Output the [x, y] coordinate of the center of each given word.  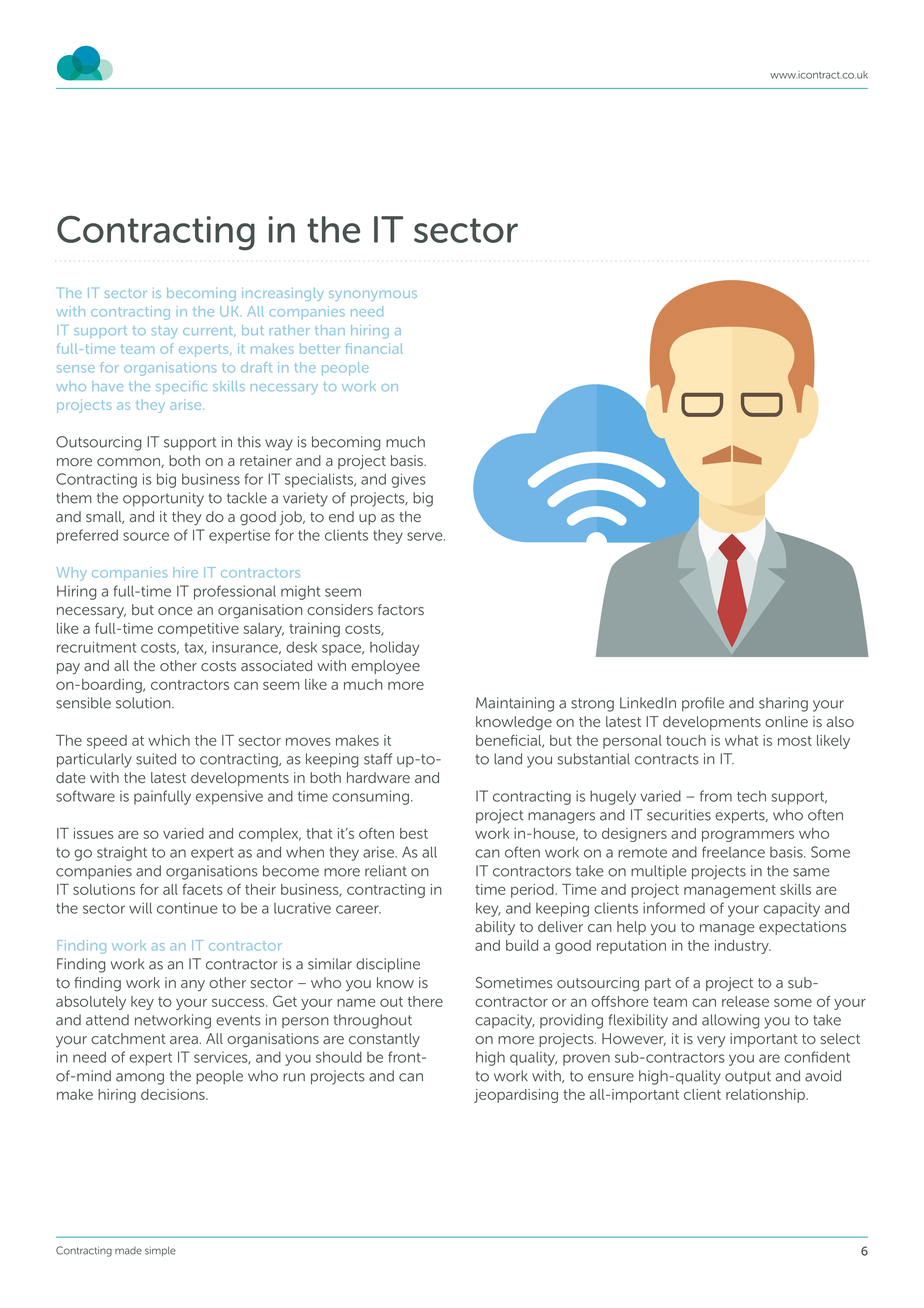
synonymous [373, 295]
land [508, 759]
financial [374, 348]
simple [160, 1251]
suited [156, 759]
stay [165, 332]
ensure [611, 1077]
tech [751, 796]
